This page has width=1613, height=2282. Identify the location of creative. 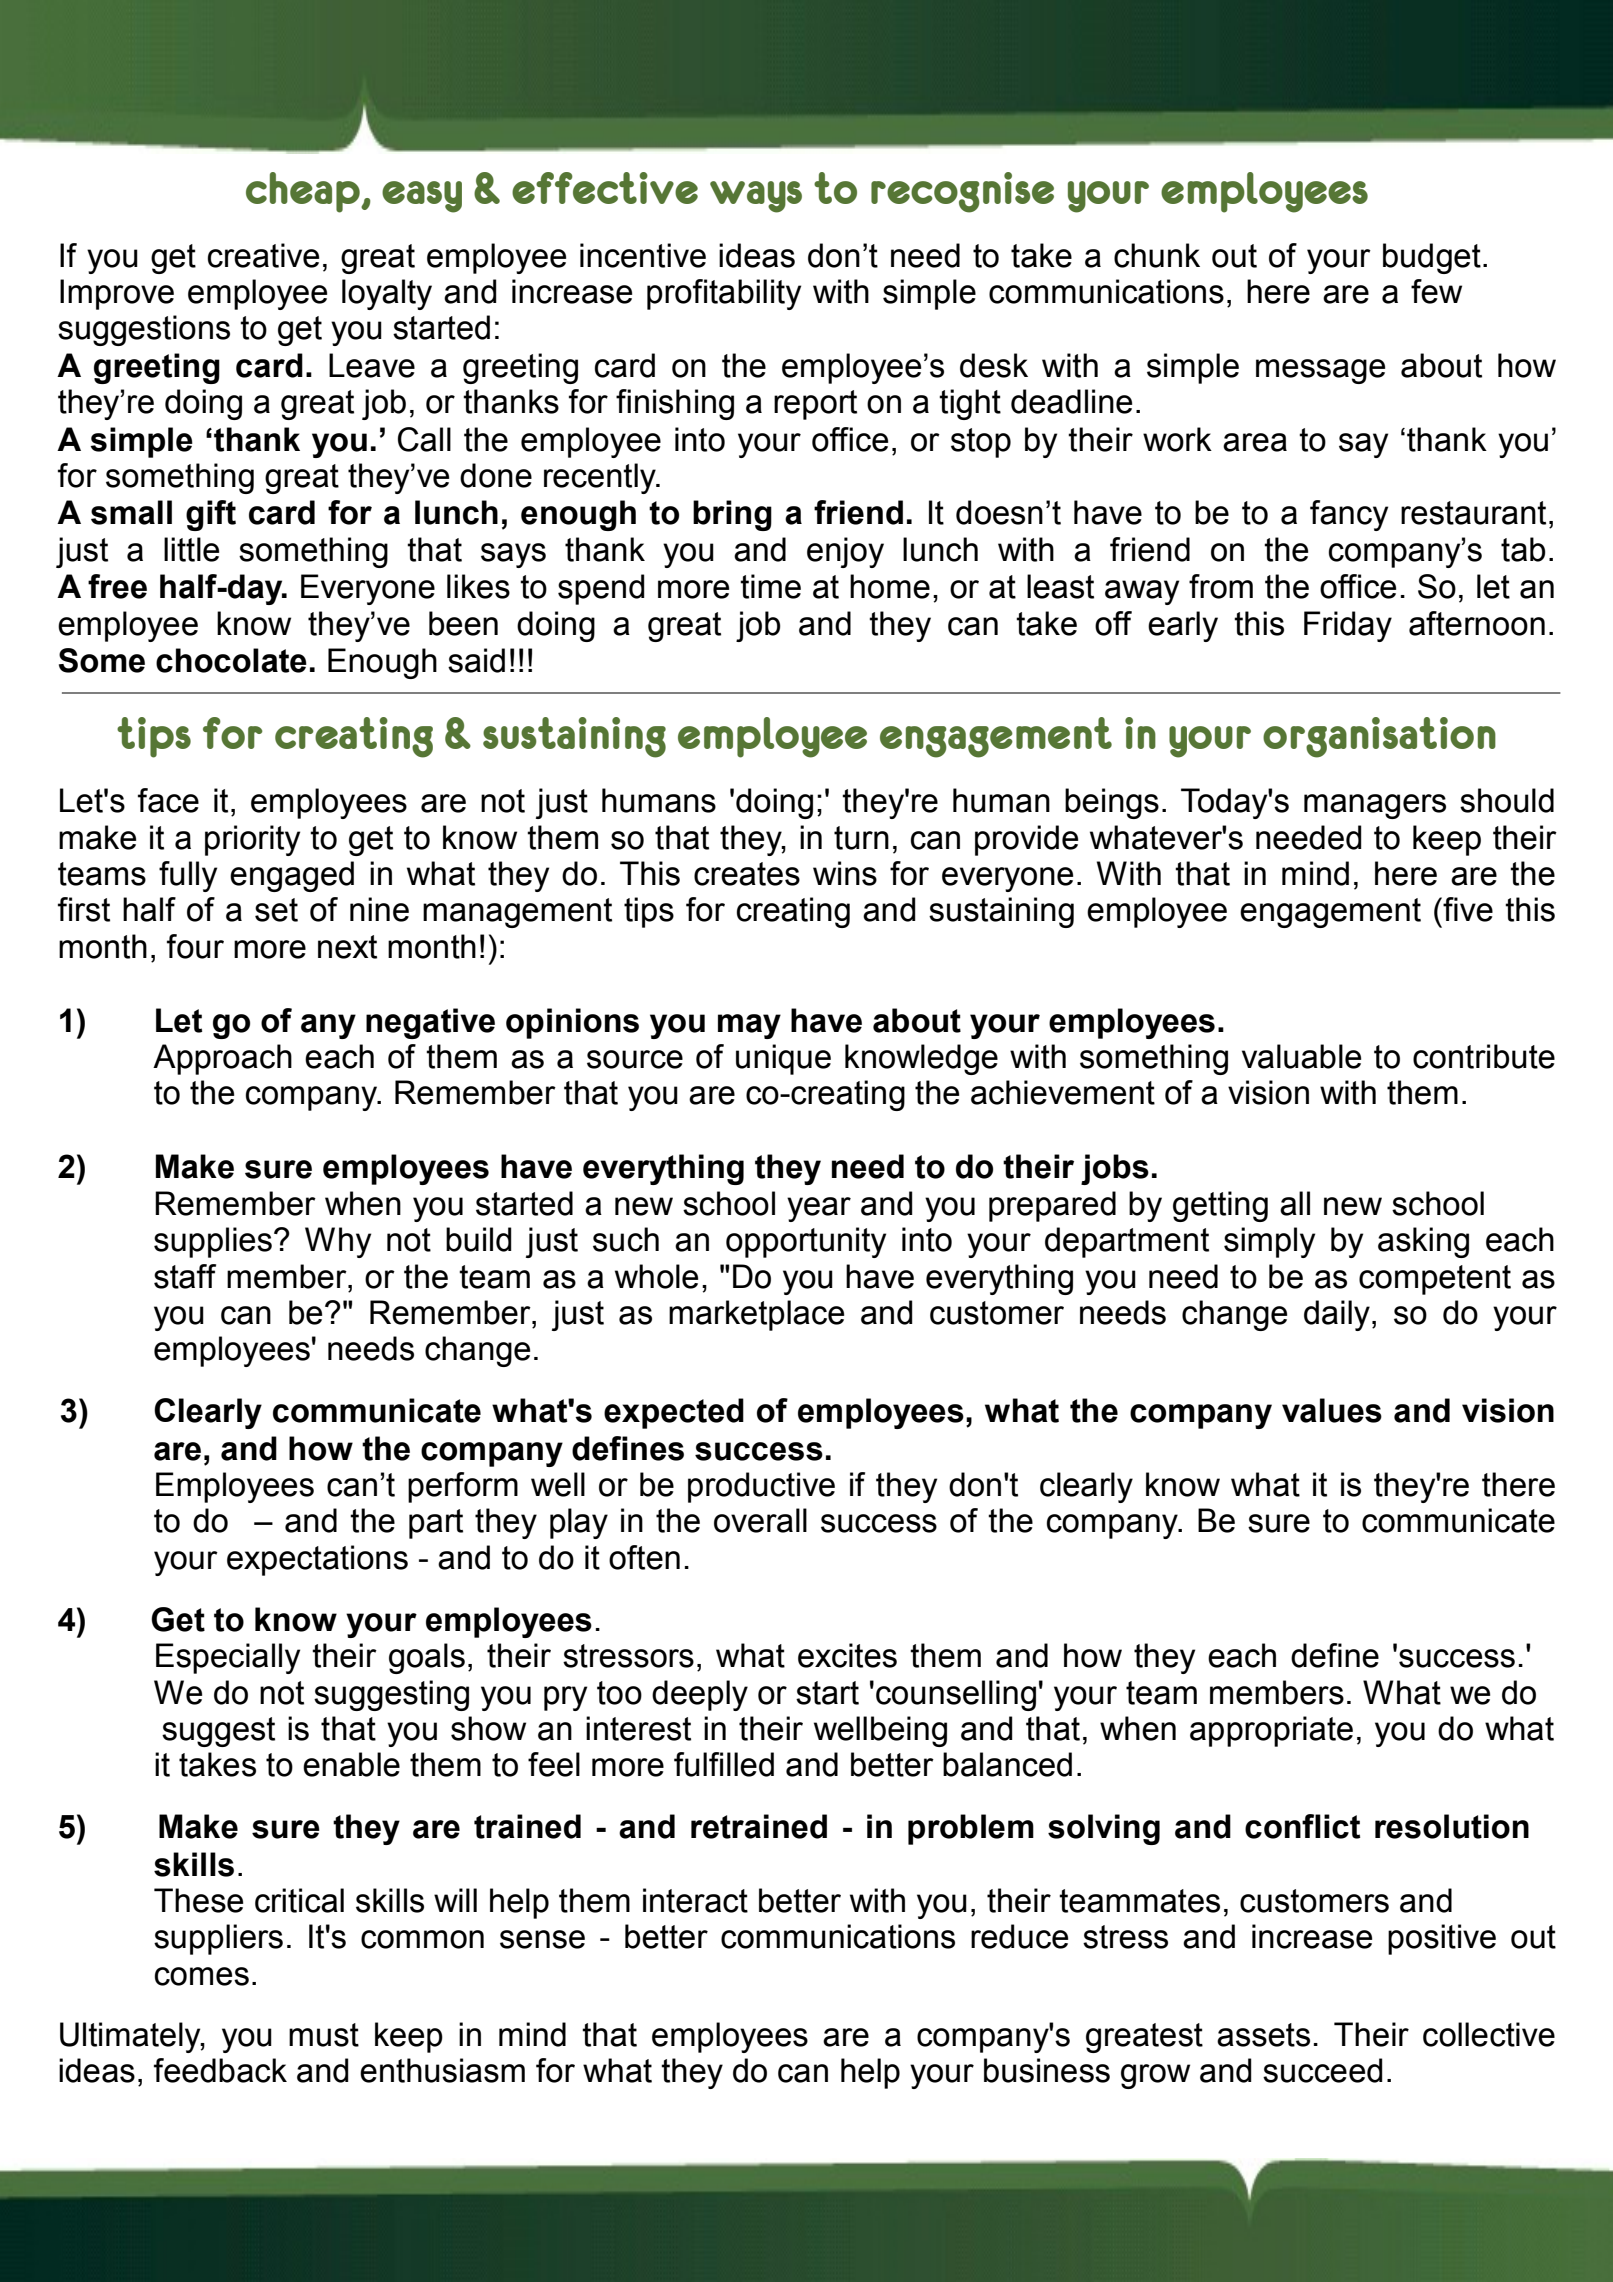
(263, 255).
